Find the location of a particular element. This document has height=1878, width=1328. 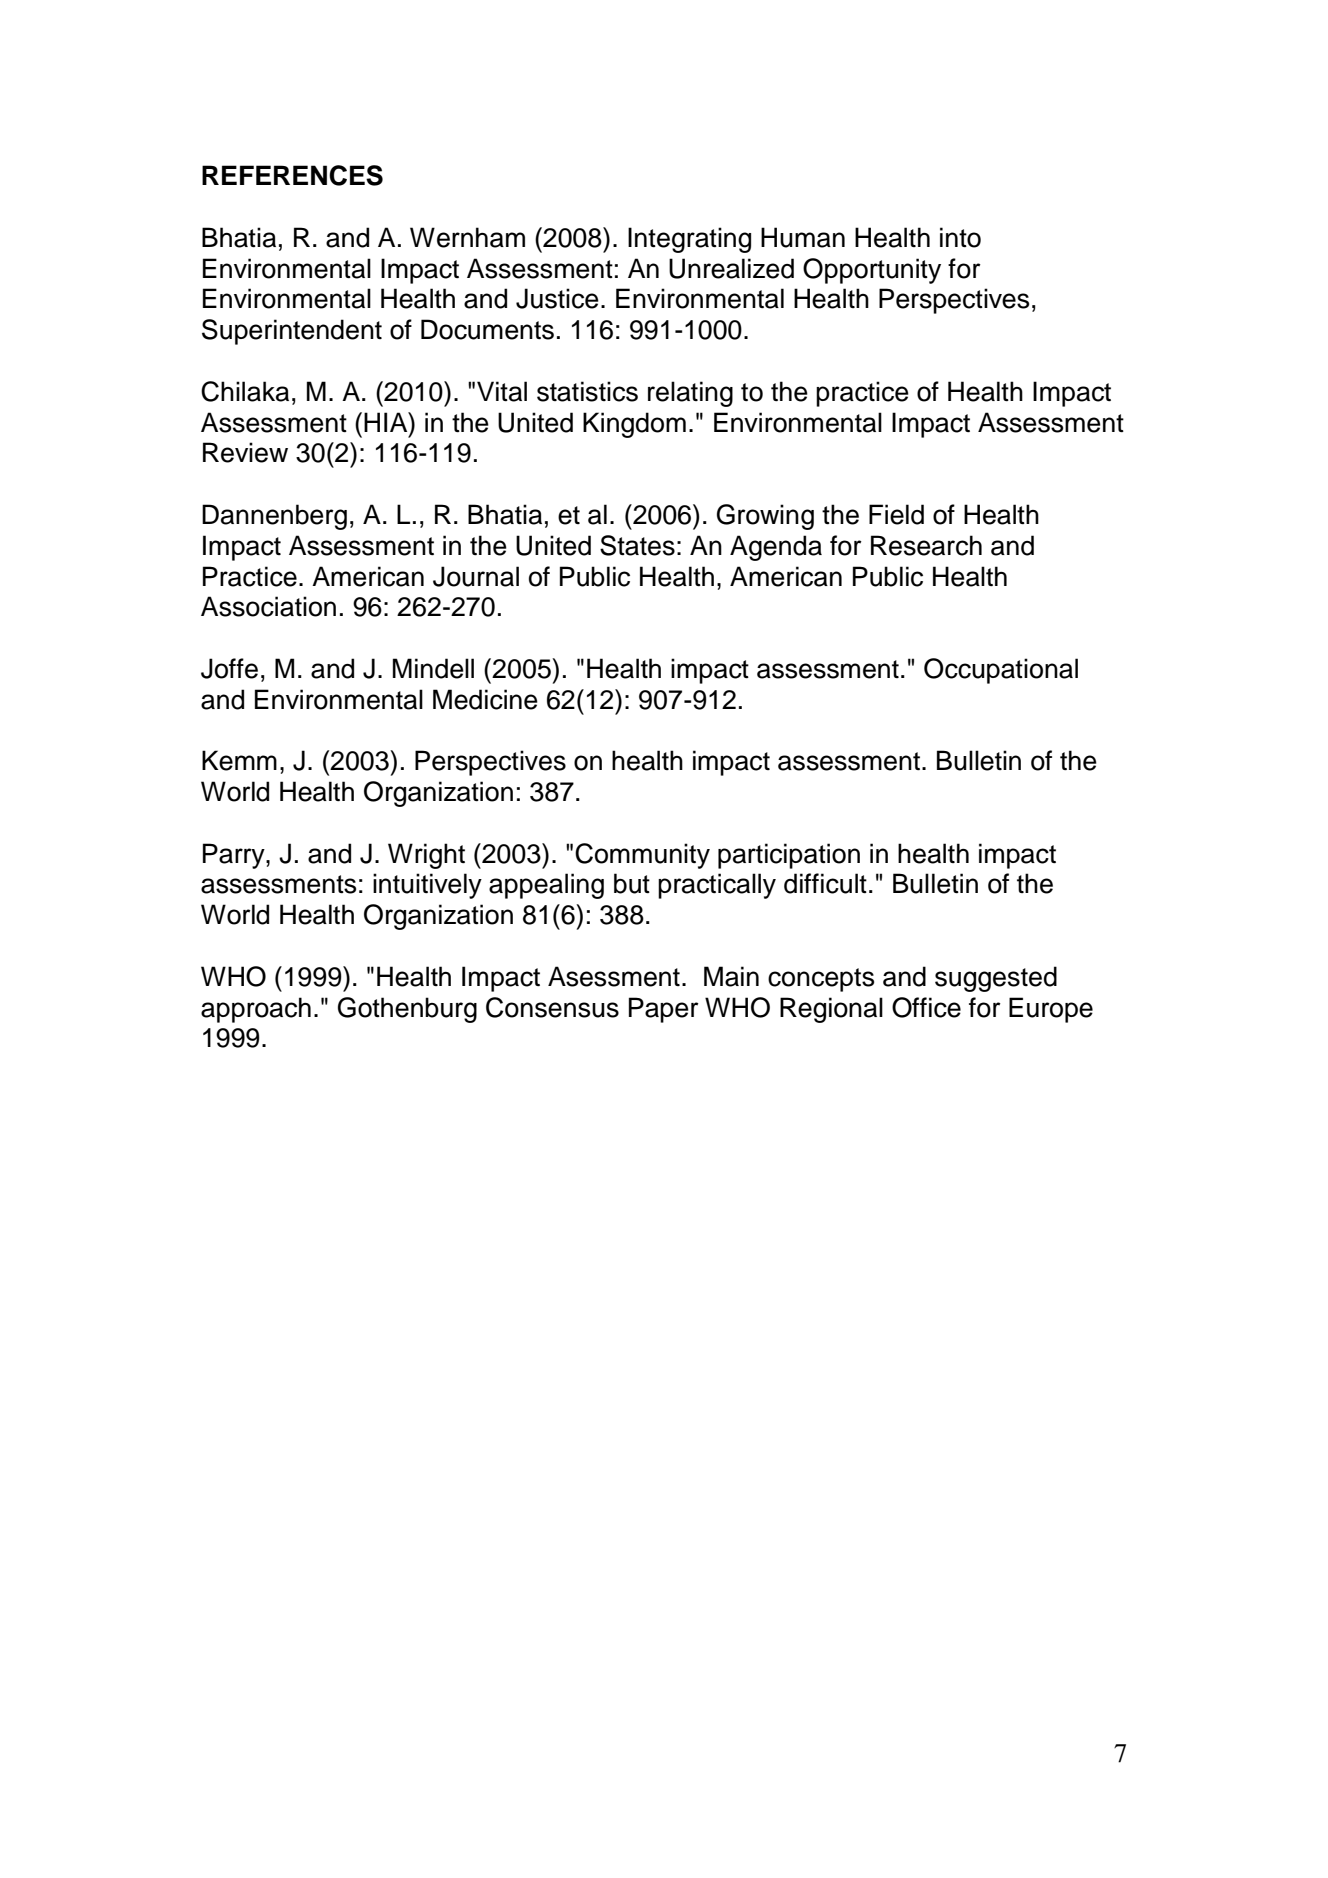

REFERENCES is located at coordinates (292, 175).
